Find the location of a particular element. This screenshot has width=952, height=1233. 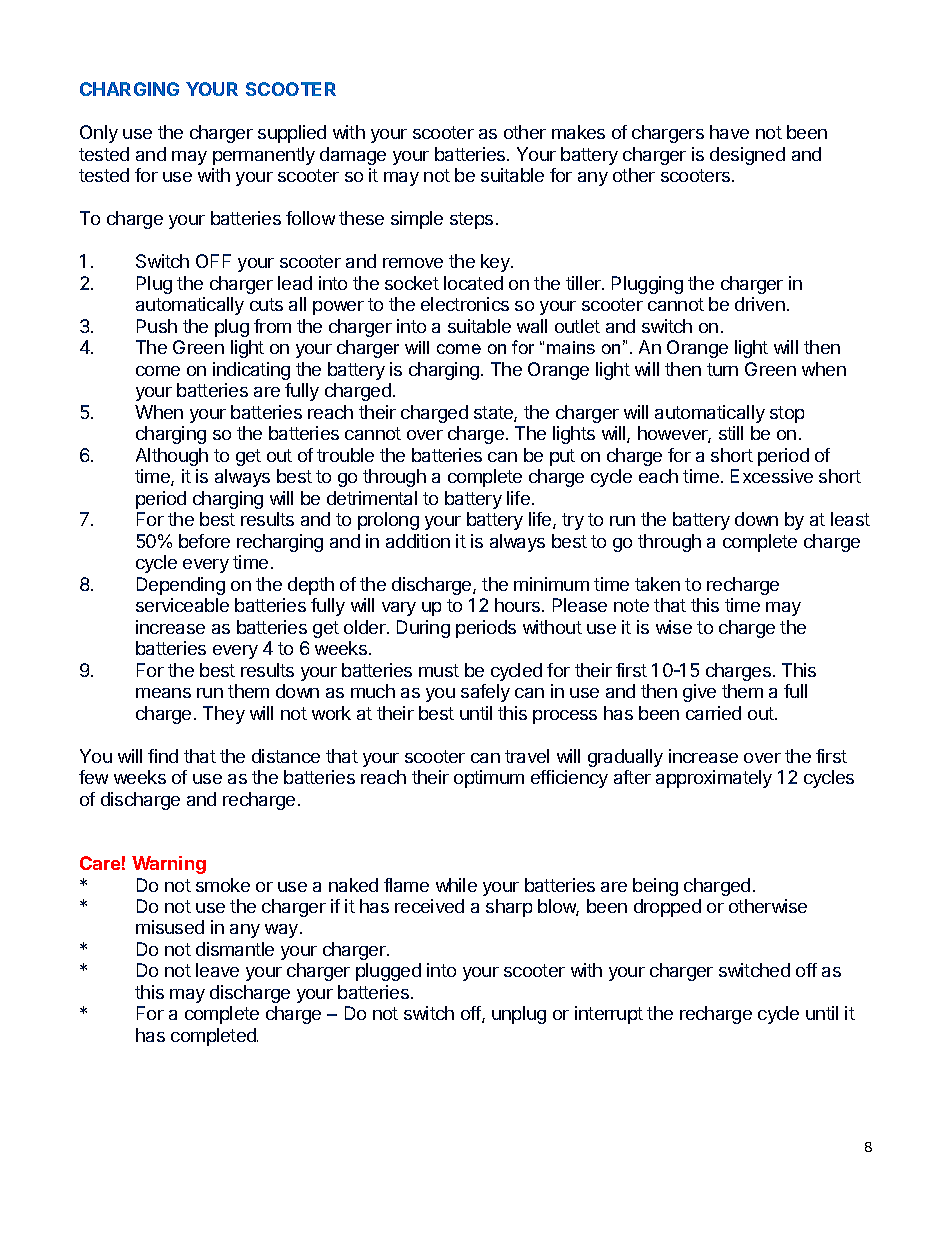

permanently is located at coordinates (264, 156).
